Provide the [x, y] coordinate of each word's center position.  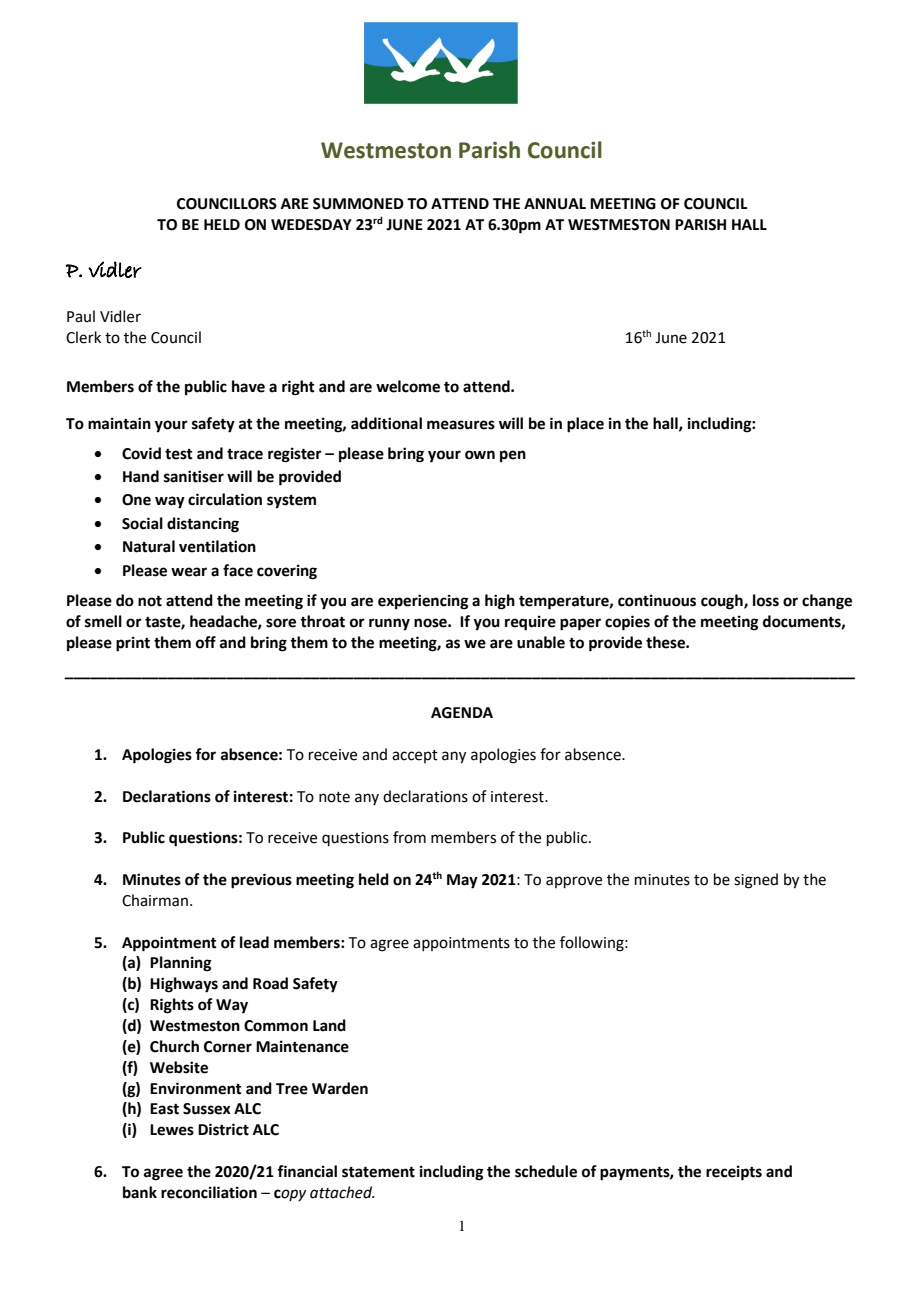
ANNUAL [555, 204]
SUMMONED [358, 204]
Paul [81, 316]
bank [140, 1192]
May [462, 881]
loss [766, 600]
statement [378, 1172]
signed [756, 881]
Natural [149, 546]
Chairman [155, 900]
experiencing [423, 602]
